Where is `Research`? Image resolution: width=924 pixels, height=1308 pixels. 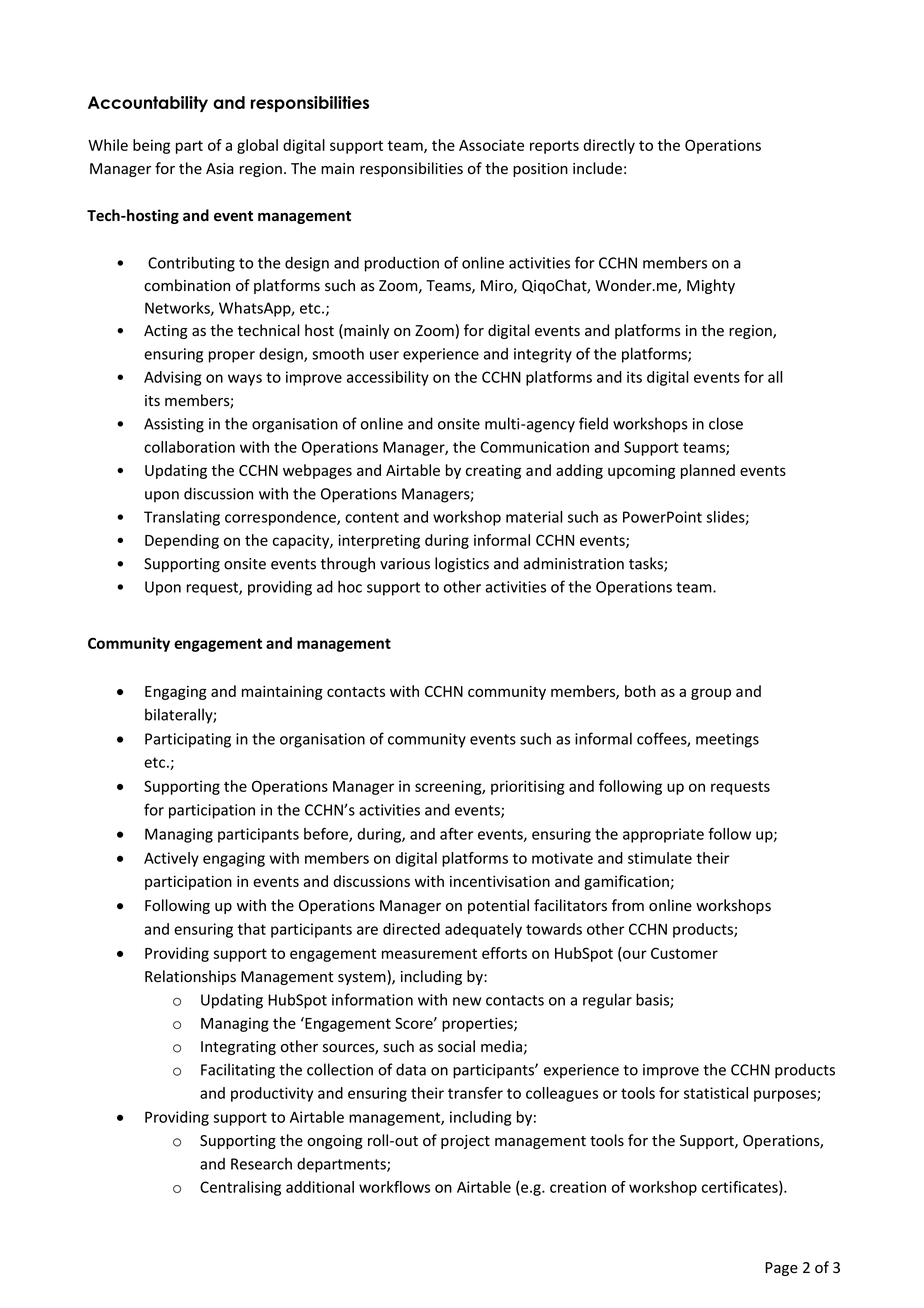
Research is located at coordinates (261, 1163).
